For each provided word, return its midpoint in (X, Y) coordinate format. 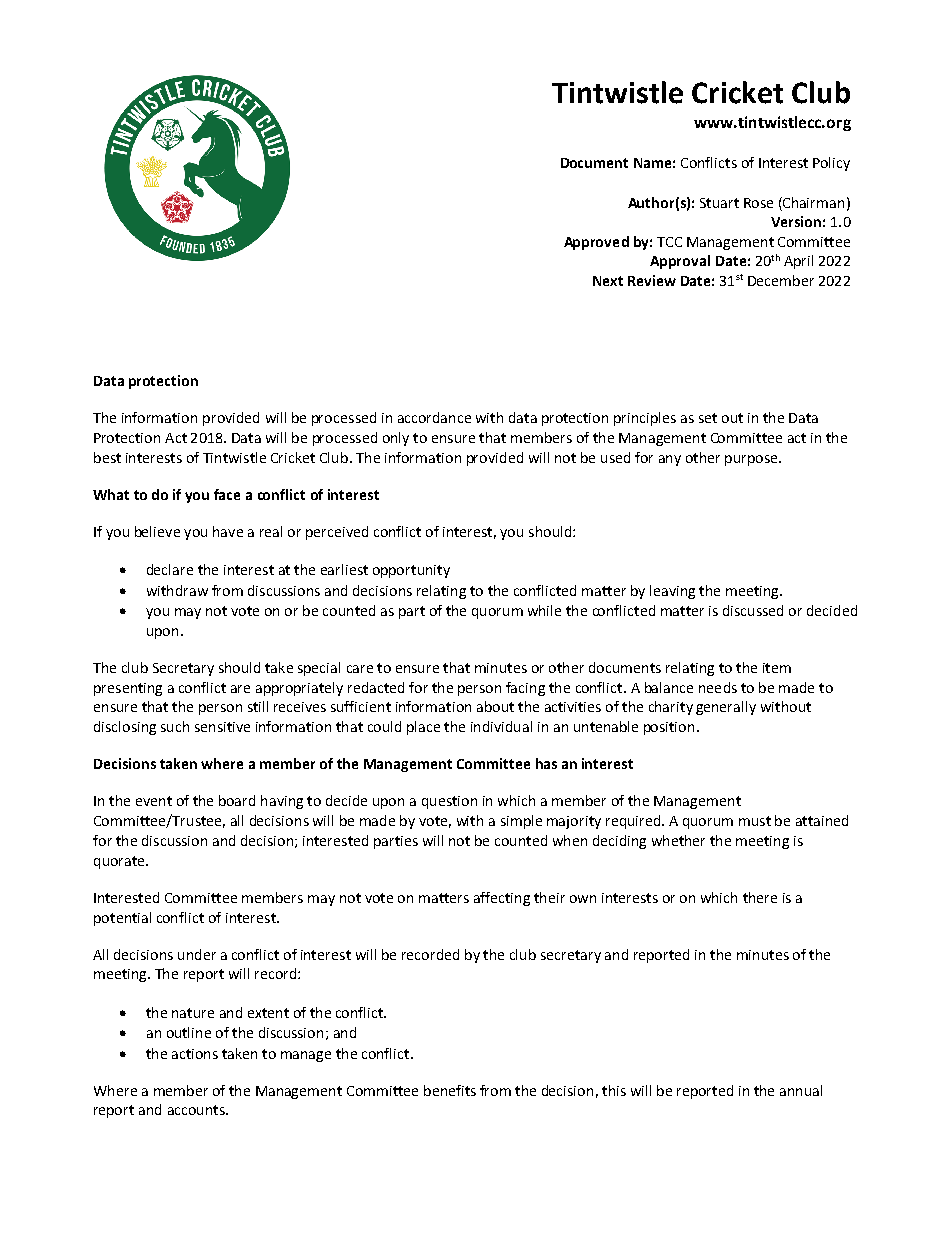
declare (170, 569)
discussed (753, 610)
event (154, 801)
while (544, 610)
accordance (434, 417)
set (708, 418)
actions (195, 1054)
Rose (758, 203)
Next (608, 281)
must (755, 821)
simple (521, 822)
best (107, 457)
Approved (596, 243)
